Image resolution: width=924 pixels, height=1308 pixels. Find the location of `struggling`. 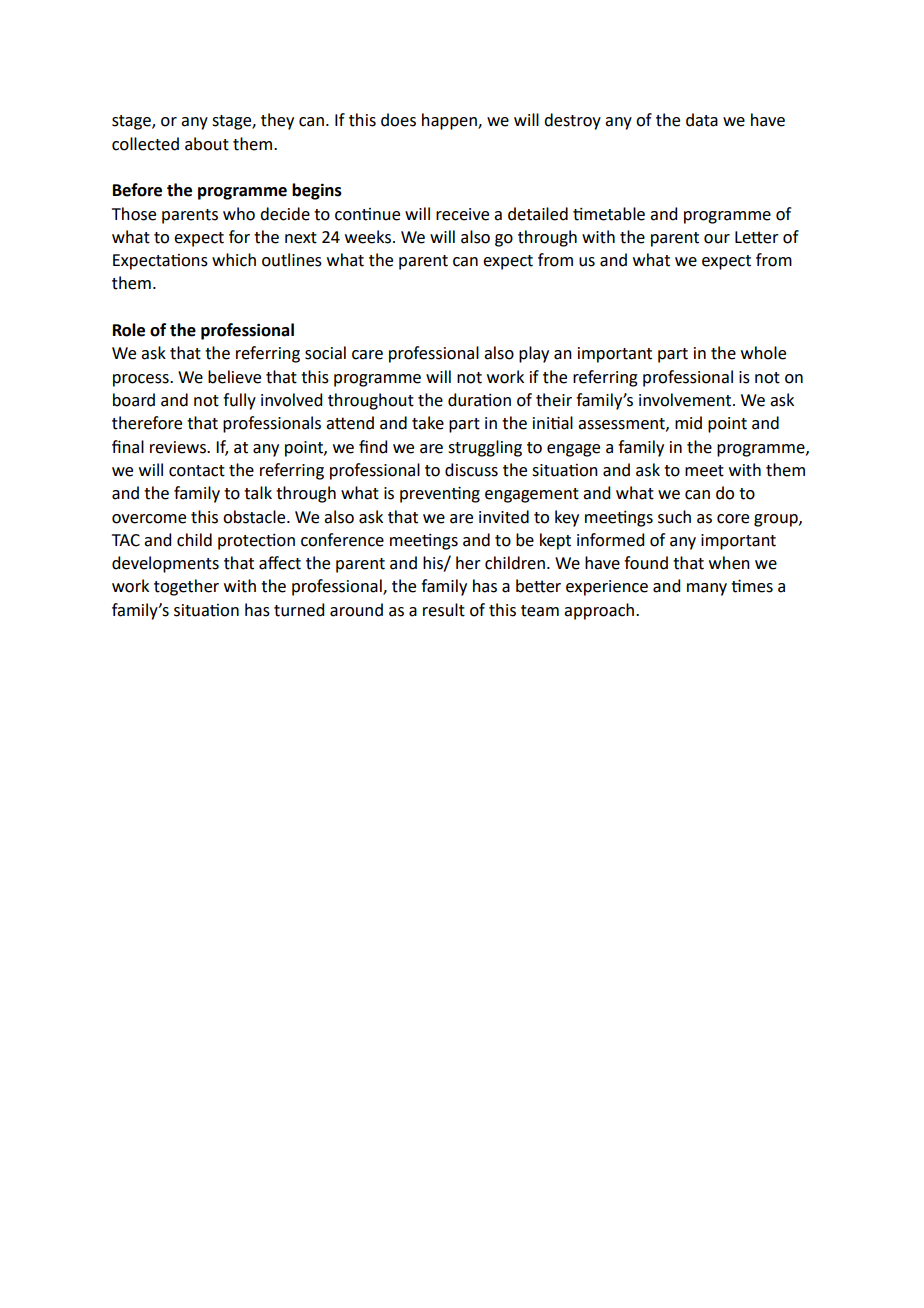

struggling is located at coordinates (485, 448).
